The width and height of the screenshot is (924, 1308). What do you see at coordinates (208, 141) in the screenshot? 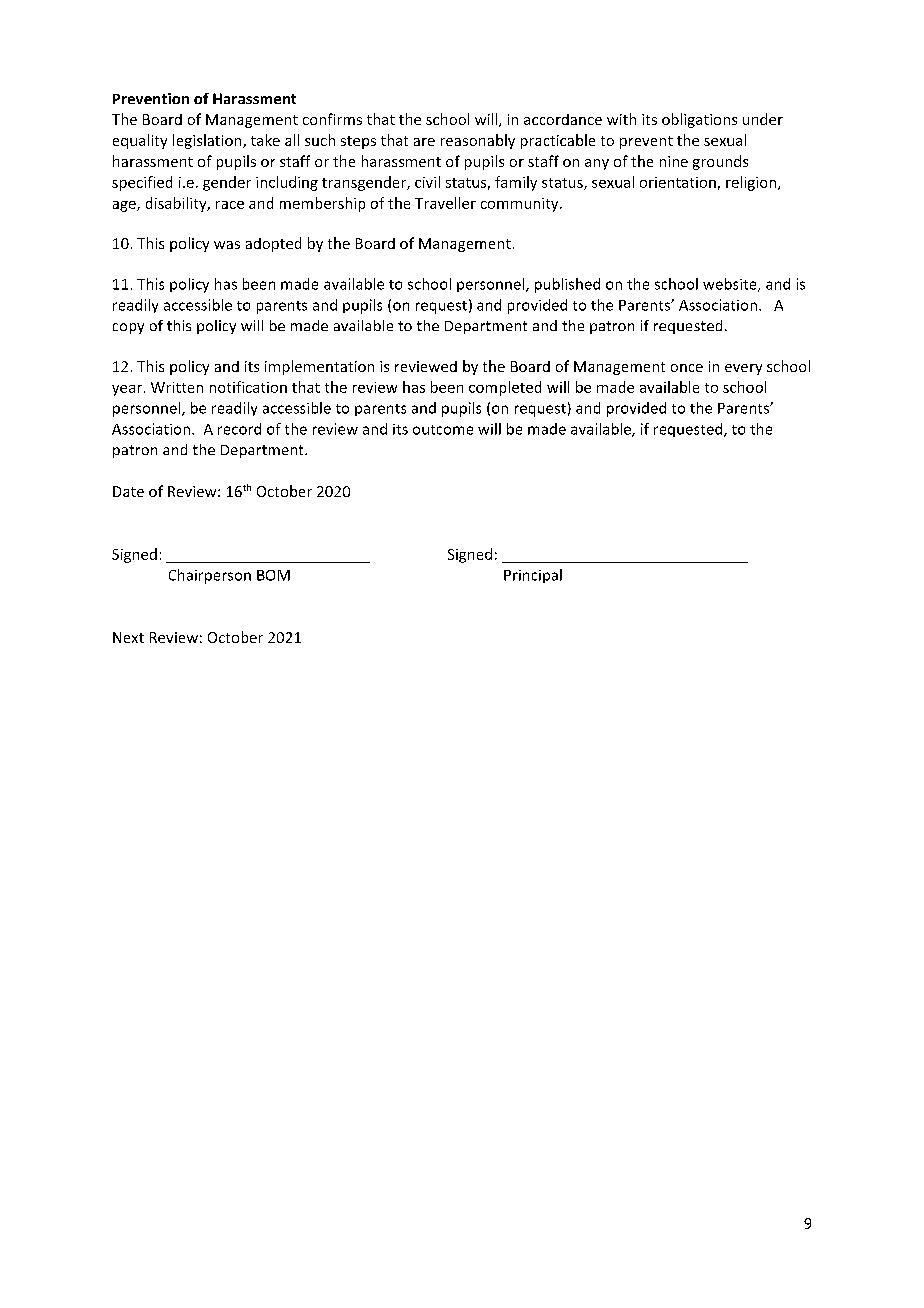
I see `legislation` at bounding box center [208, 141].
